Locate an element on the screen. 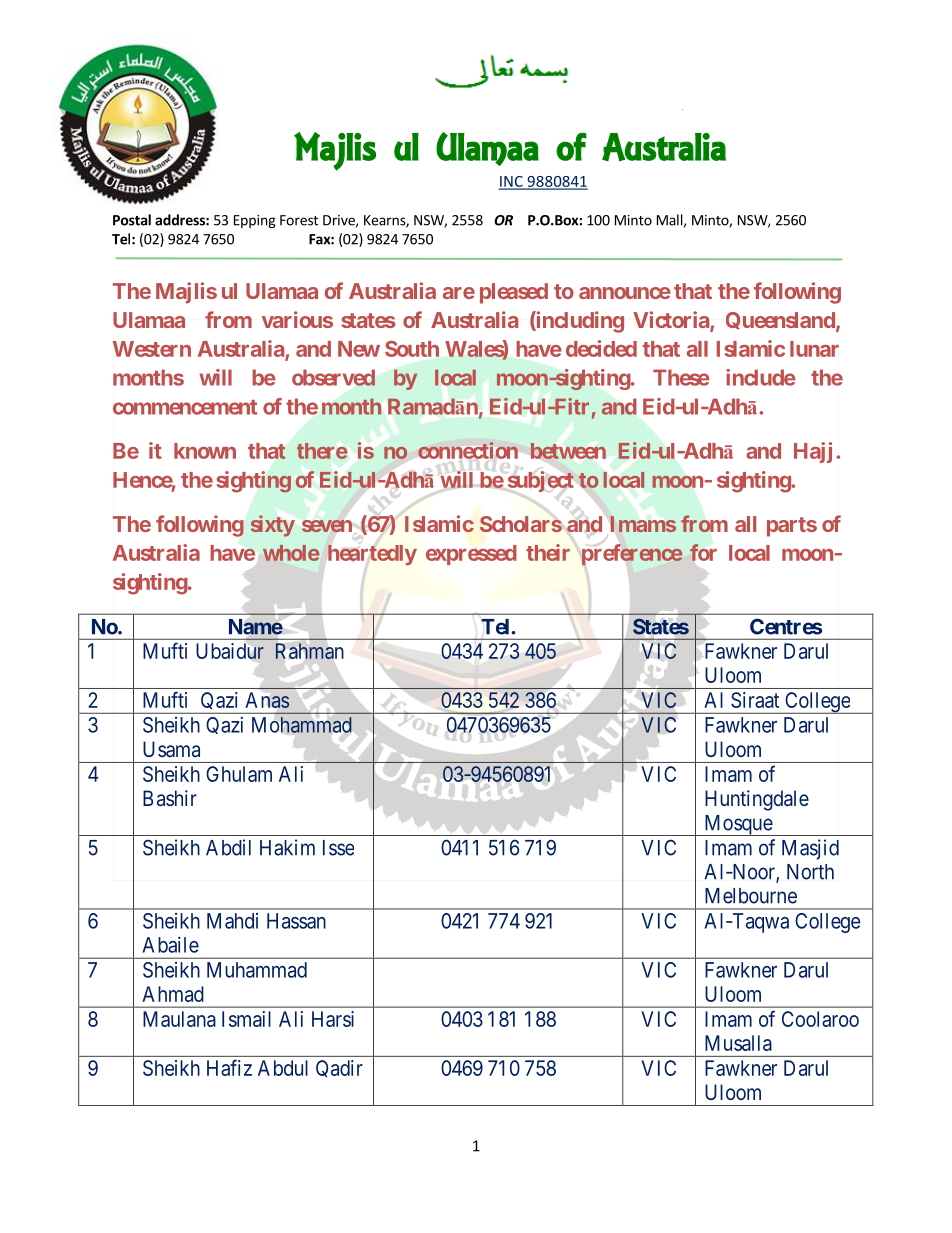 The height and width of the screenshot is (1233, 952). Hafiz is located at coordinates (229, 1067).
